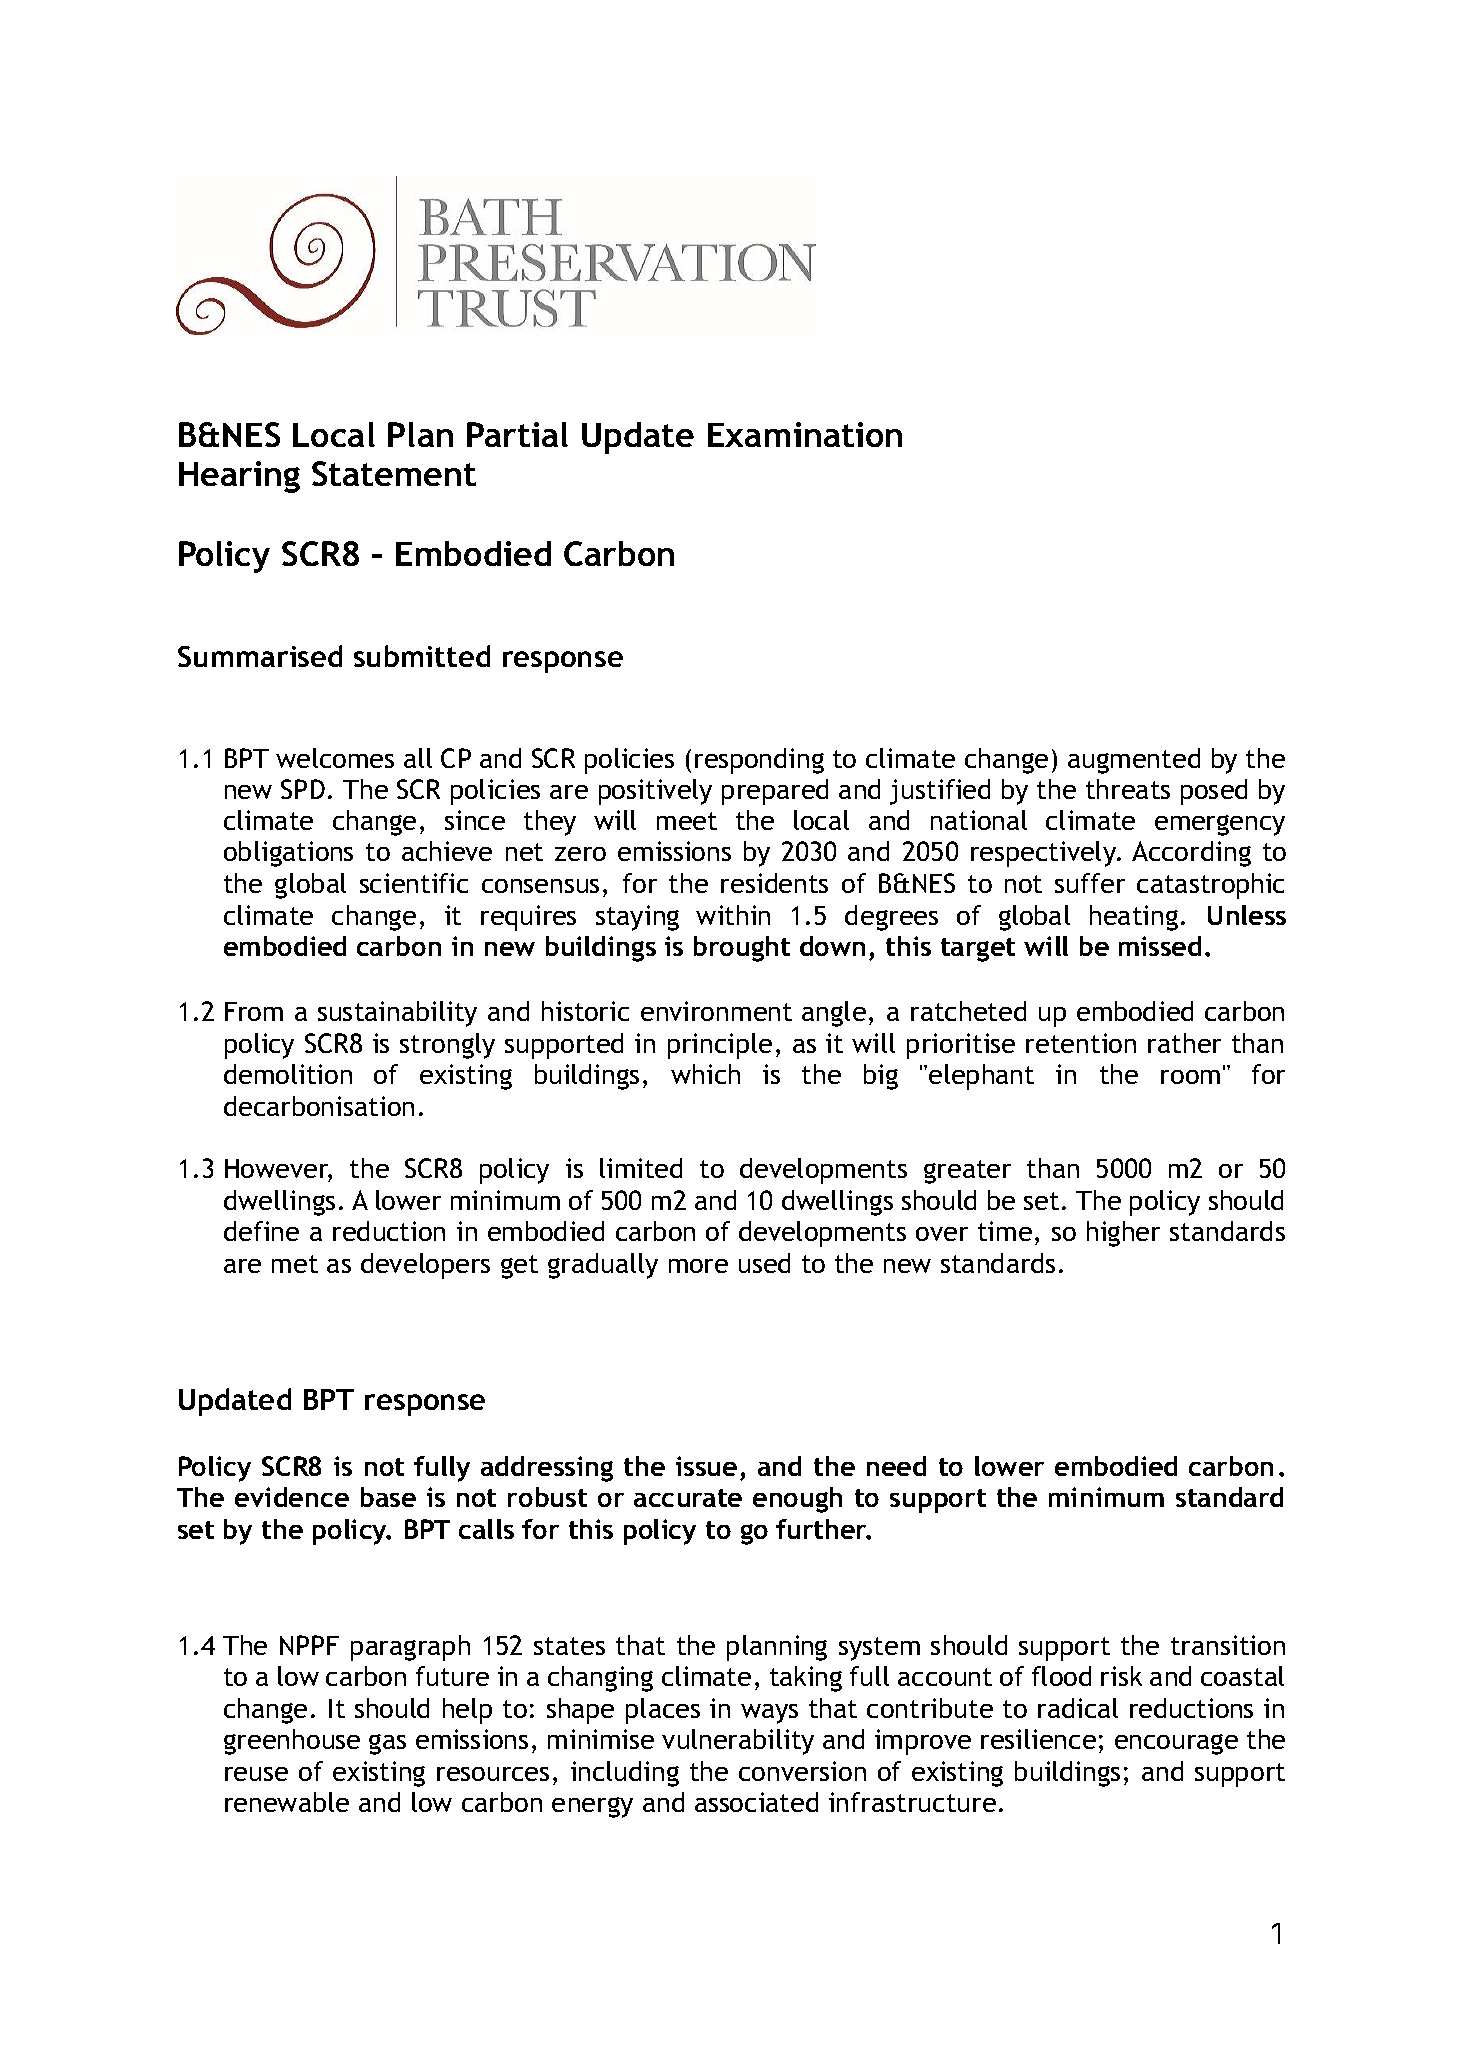 The image size is (1463, 2069). What do you see at coordinates (775, 792) in the document?
I see `prepared` at bounding box center [775, 792].
